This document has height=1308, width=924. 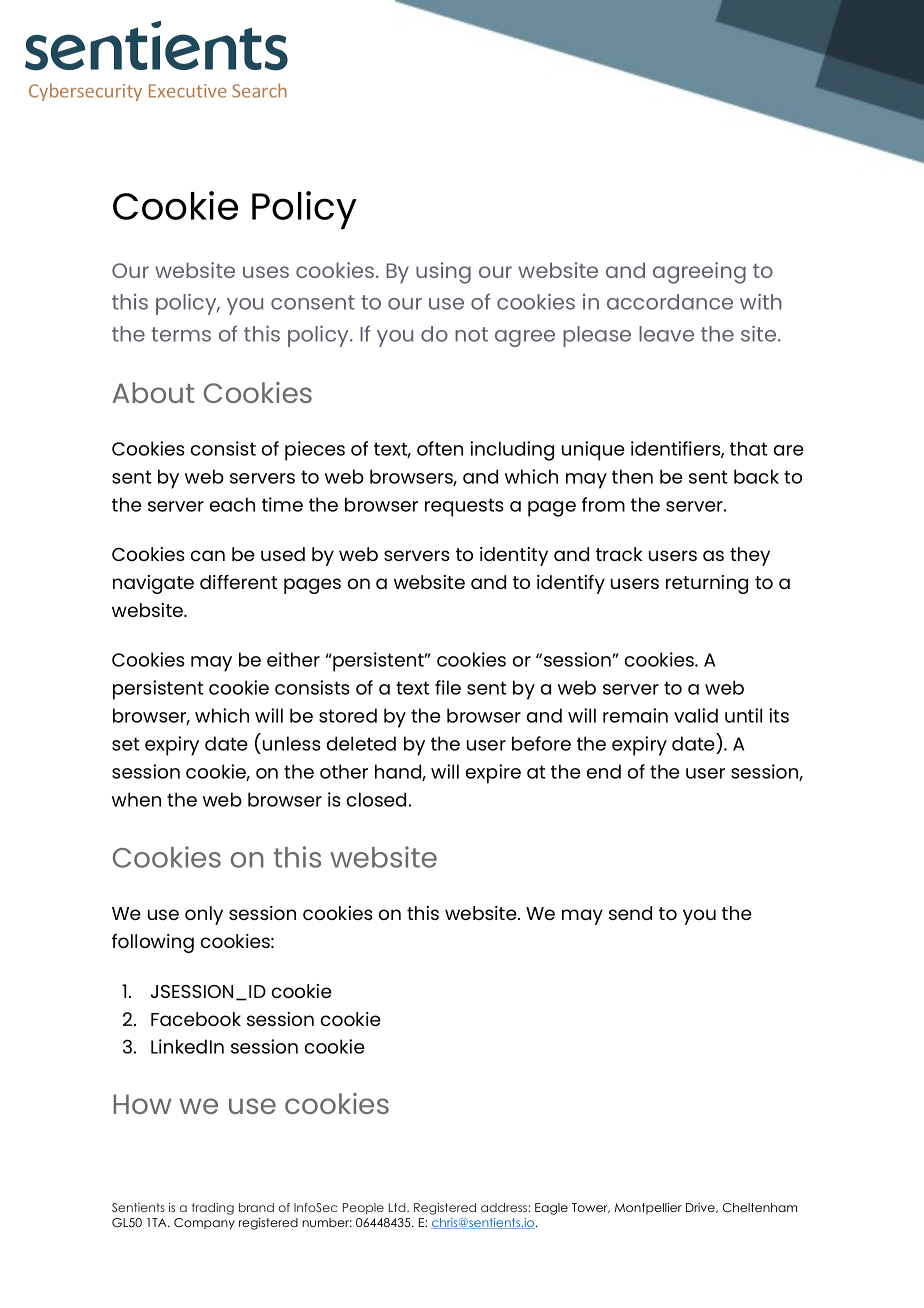 I want to click on send, so click(x=630, y=913).
